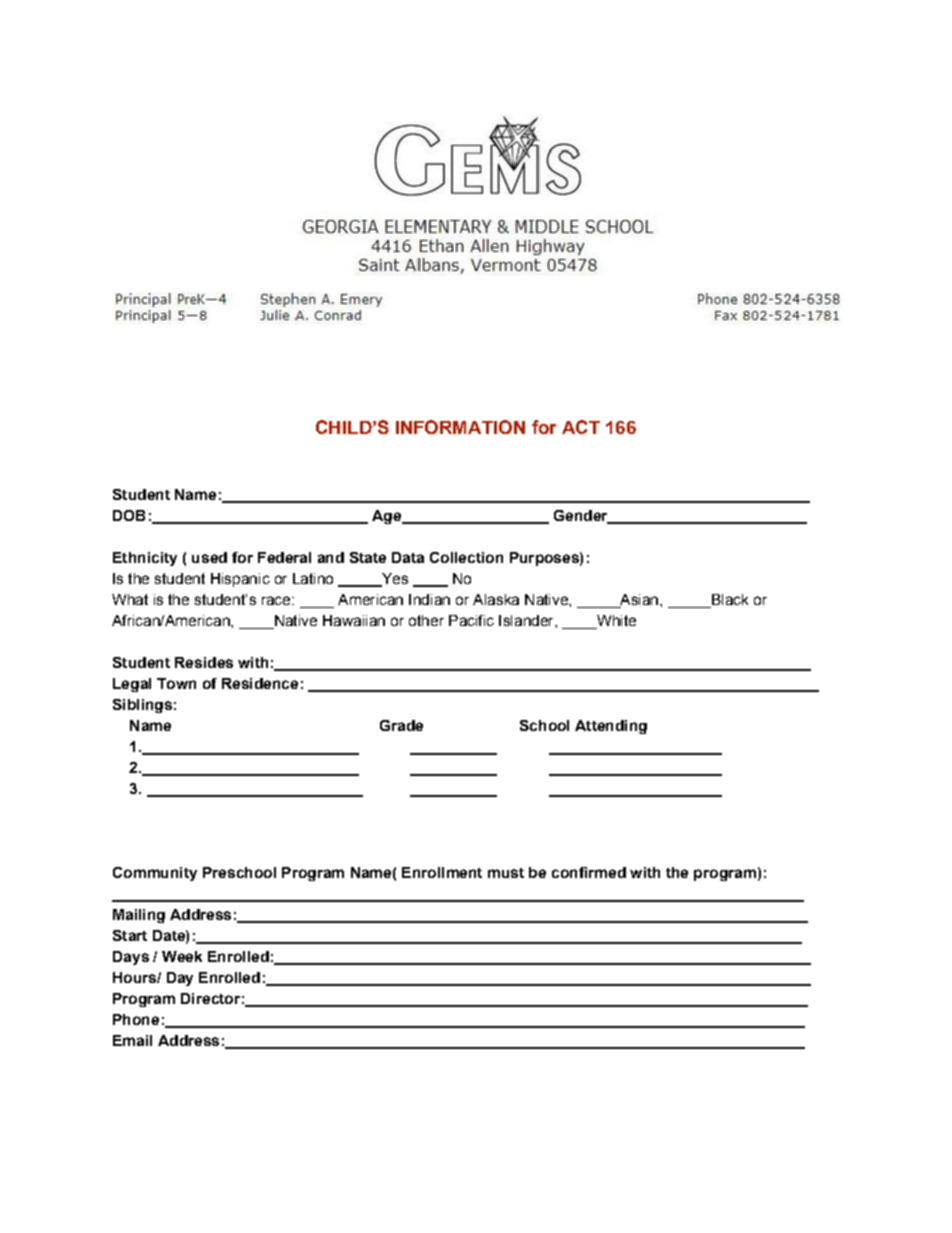 The width and height of the screenshot is (952, 1233). Describe the element at coordinates (589, 872) in the screenshot. I see `confirmed` at that location.
